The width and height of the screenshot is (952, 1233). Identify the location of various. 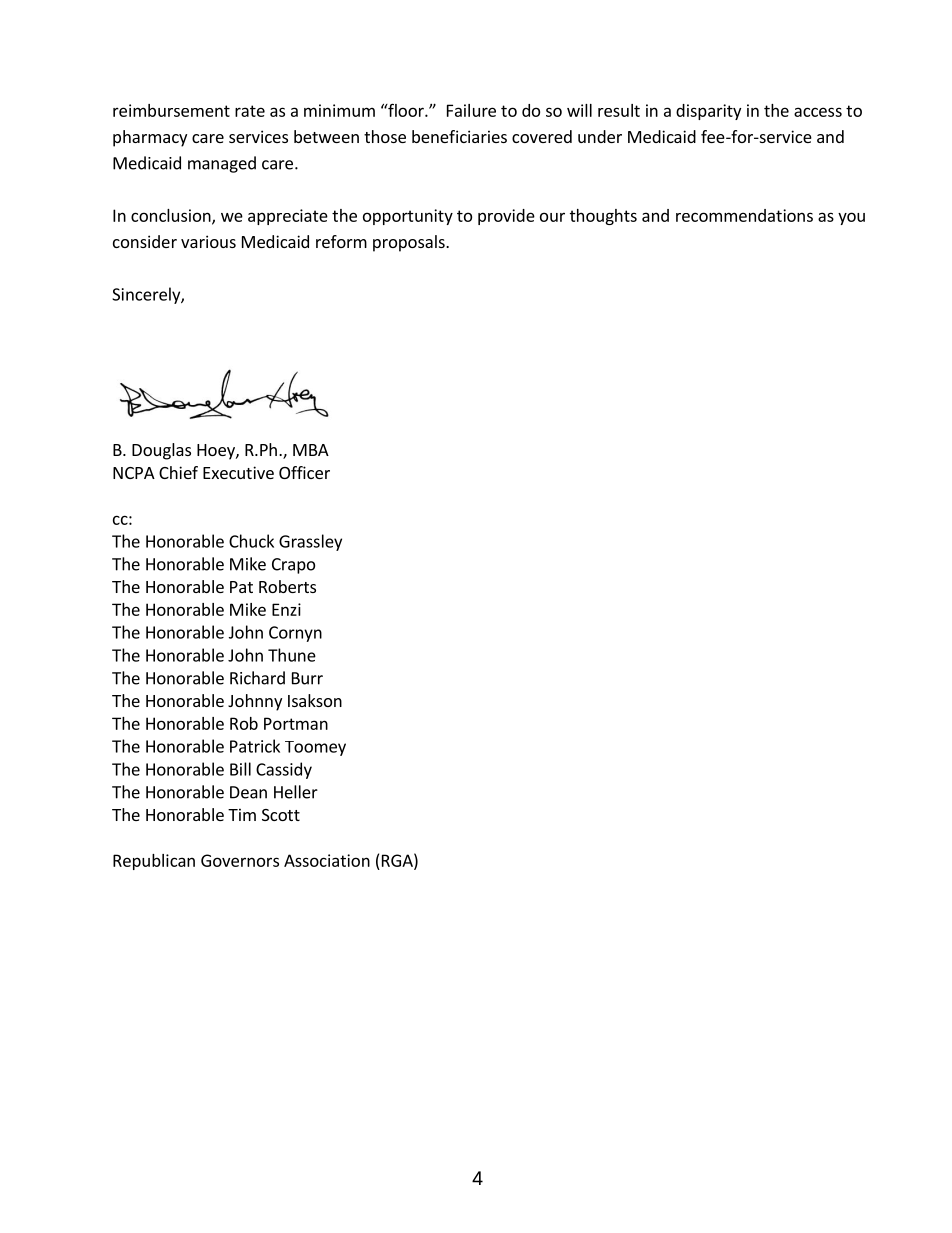
(208, 241).
